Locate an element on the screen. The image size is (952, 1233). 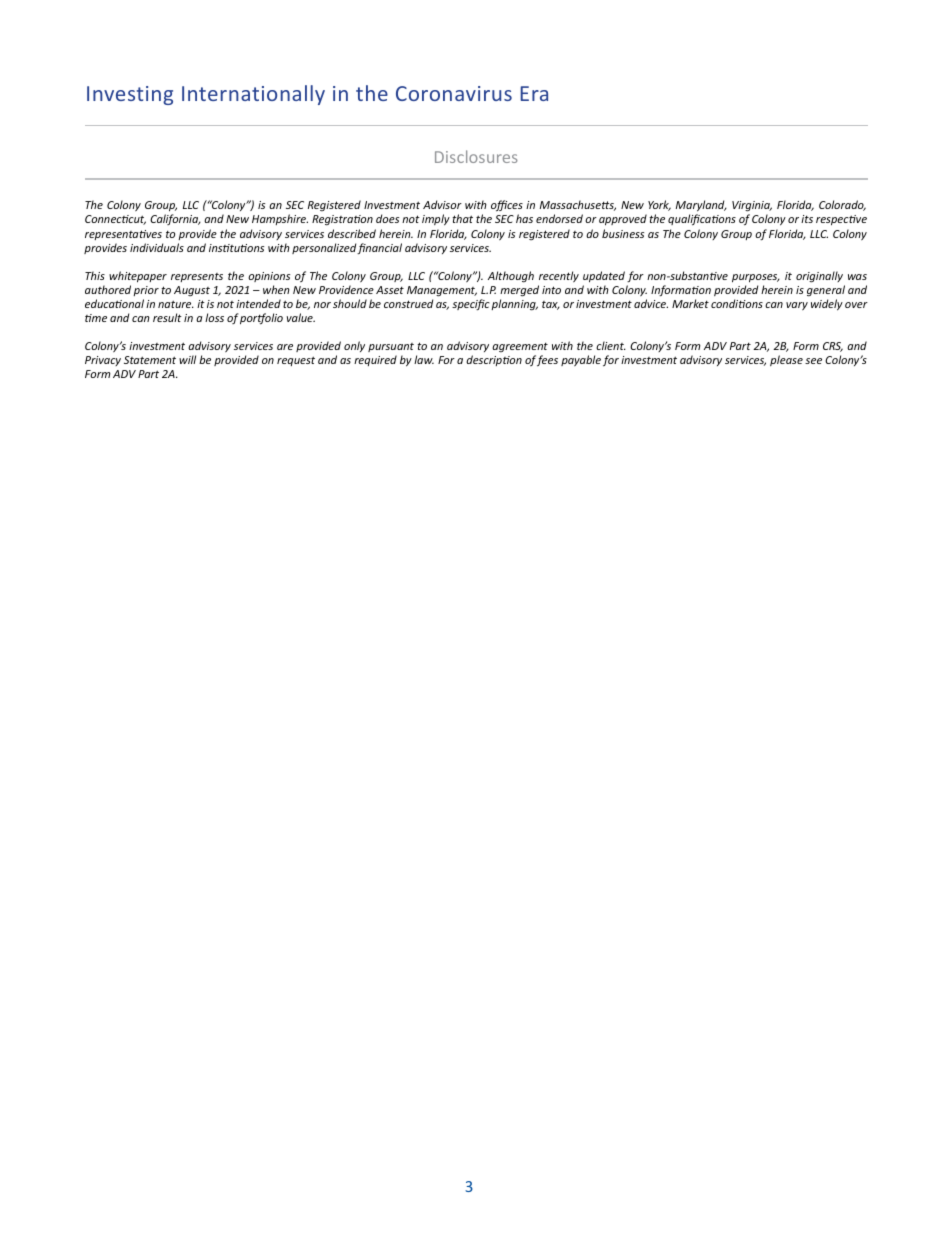
planning is located at coordinates (514, 305).
